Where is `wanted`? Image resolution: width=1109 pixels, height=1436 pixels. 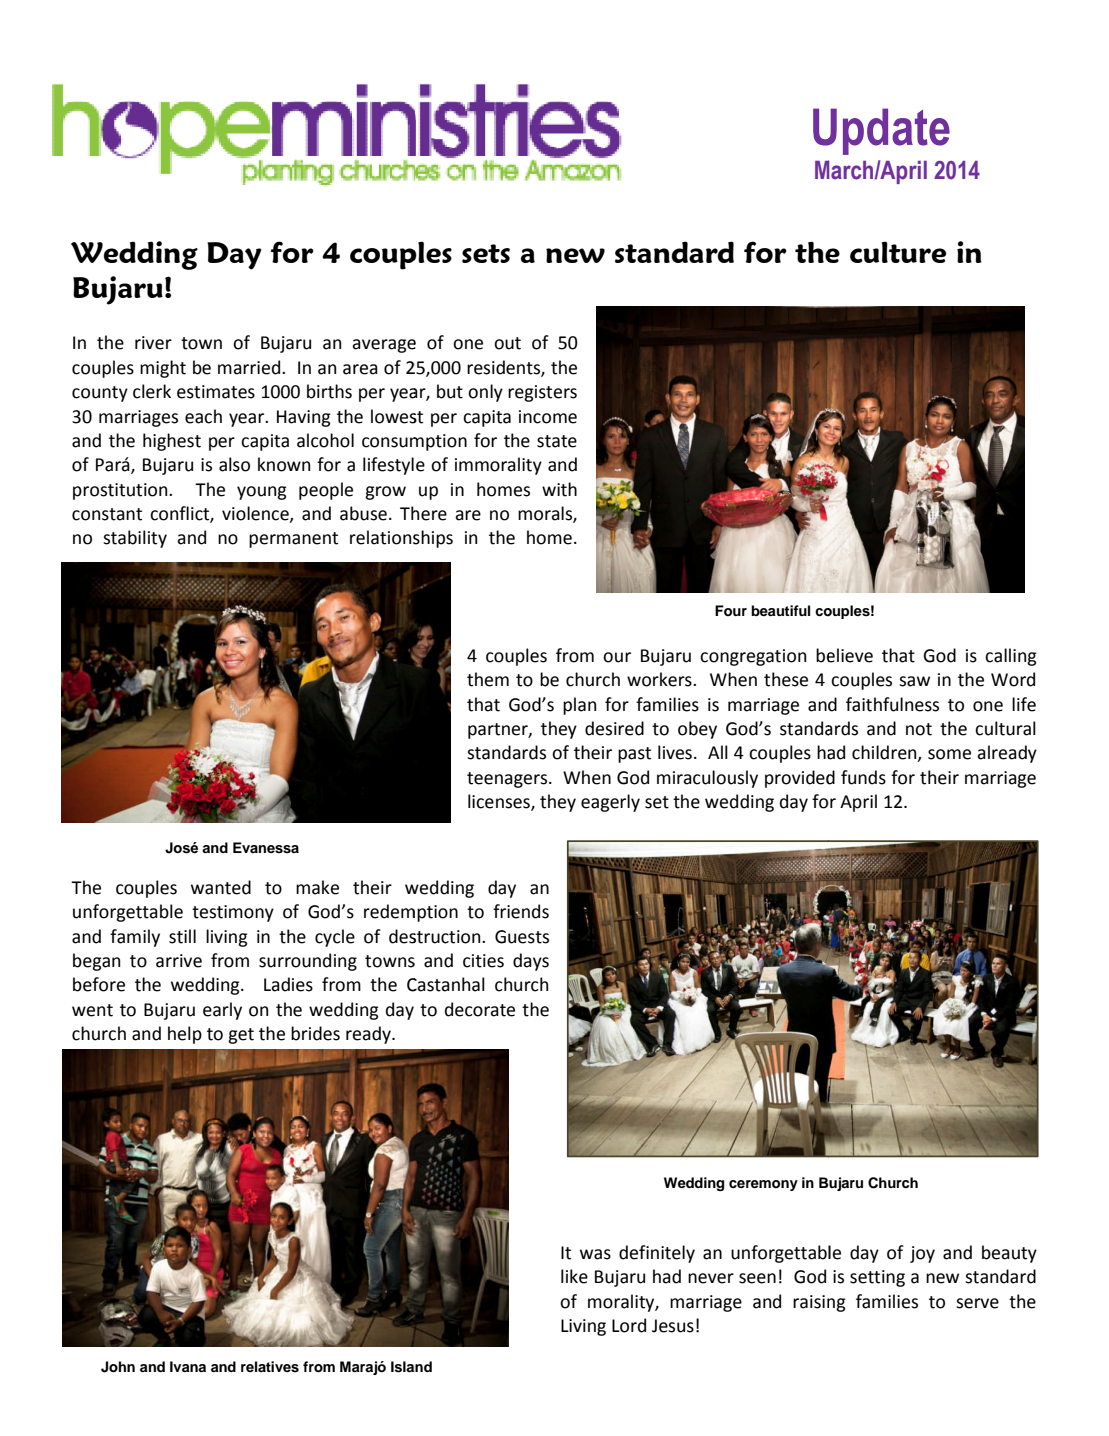
wanted is located at coordinates (221, 887).
